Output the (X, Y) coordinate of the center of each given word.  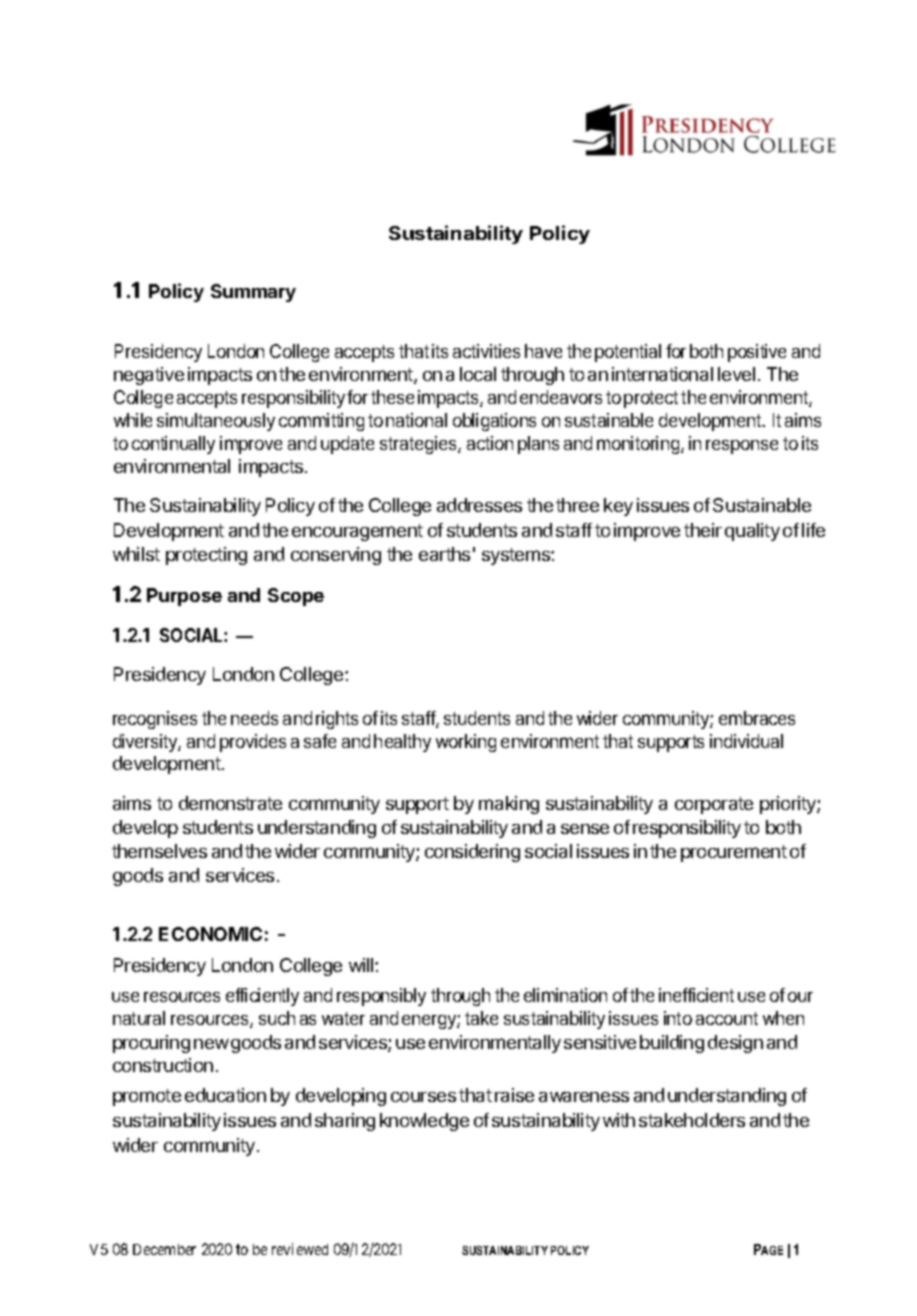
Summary (253, 293)
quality (752, 532)
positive (757, 353)
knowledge (424, 1122)
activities (486, 351)
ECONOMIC (210, 934)
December (164, 1249)
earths (444, 554)
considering (472, 853)
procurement (734, 853)
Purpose (184, 597)
